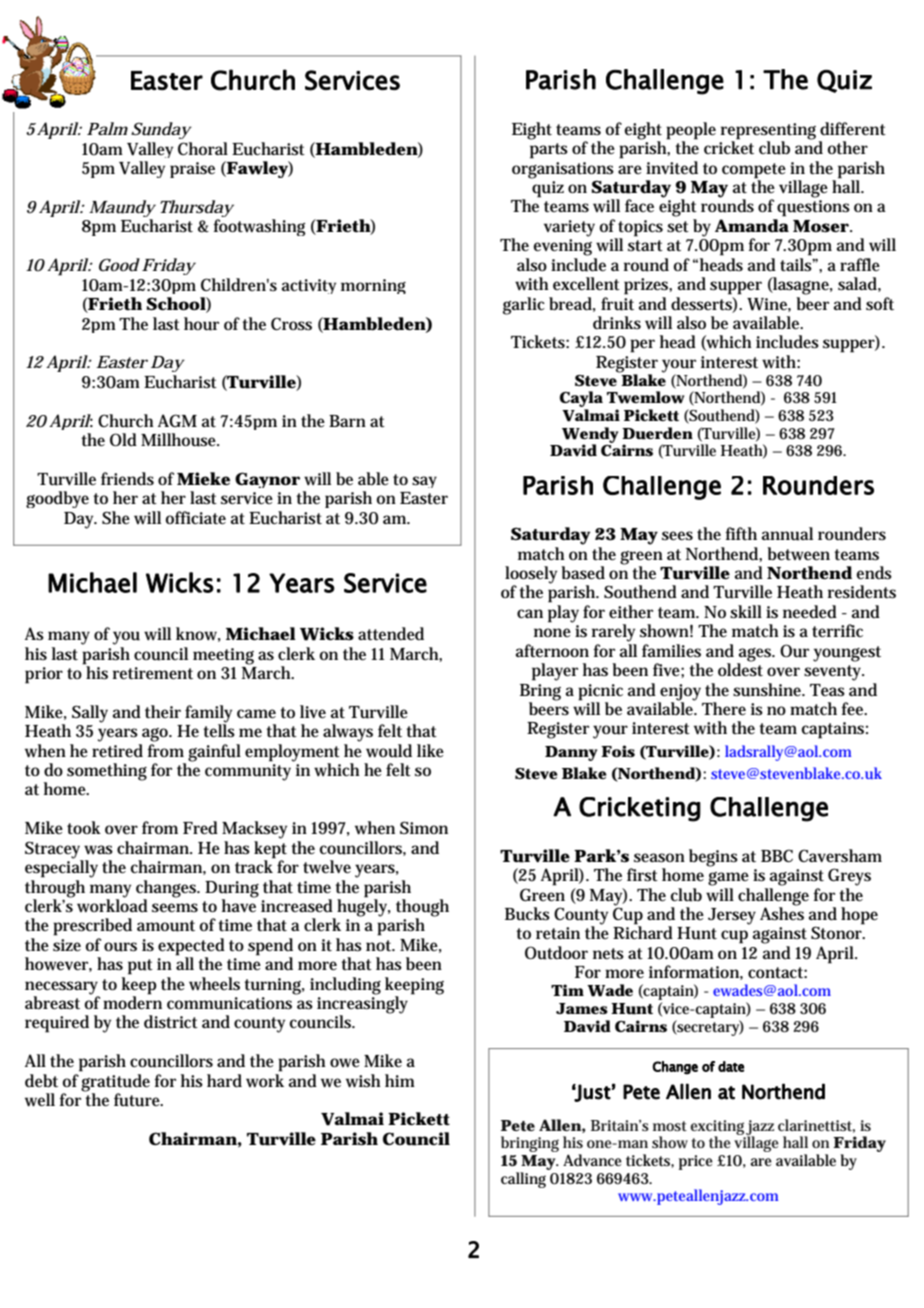  What do you see at coordinates (769, 305) in the screenshot?
I see `Wine` at bounding box center [769, 305].
